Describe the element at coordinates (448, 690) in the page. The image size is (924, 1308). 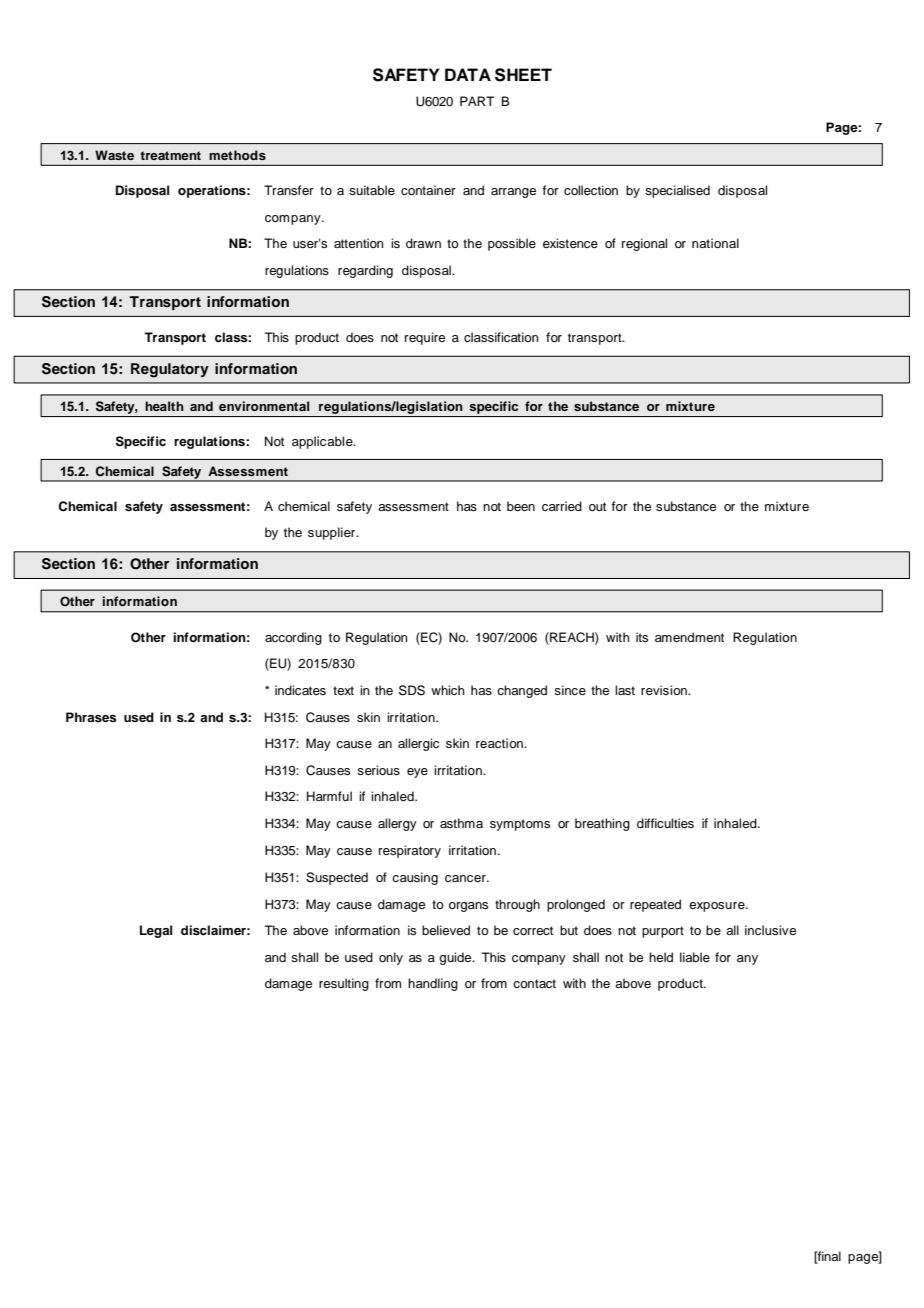
I see `which` at that location.
